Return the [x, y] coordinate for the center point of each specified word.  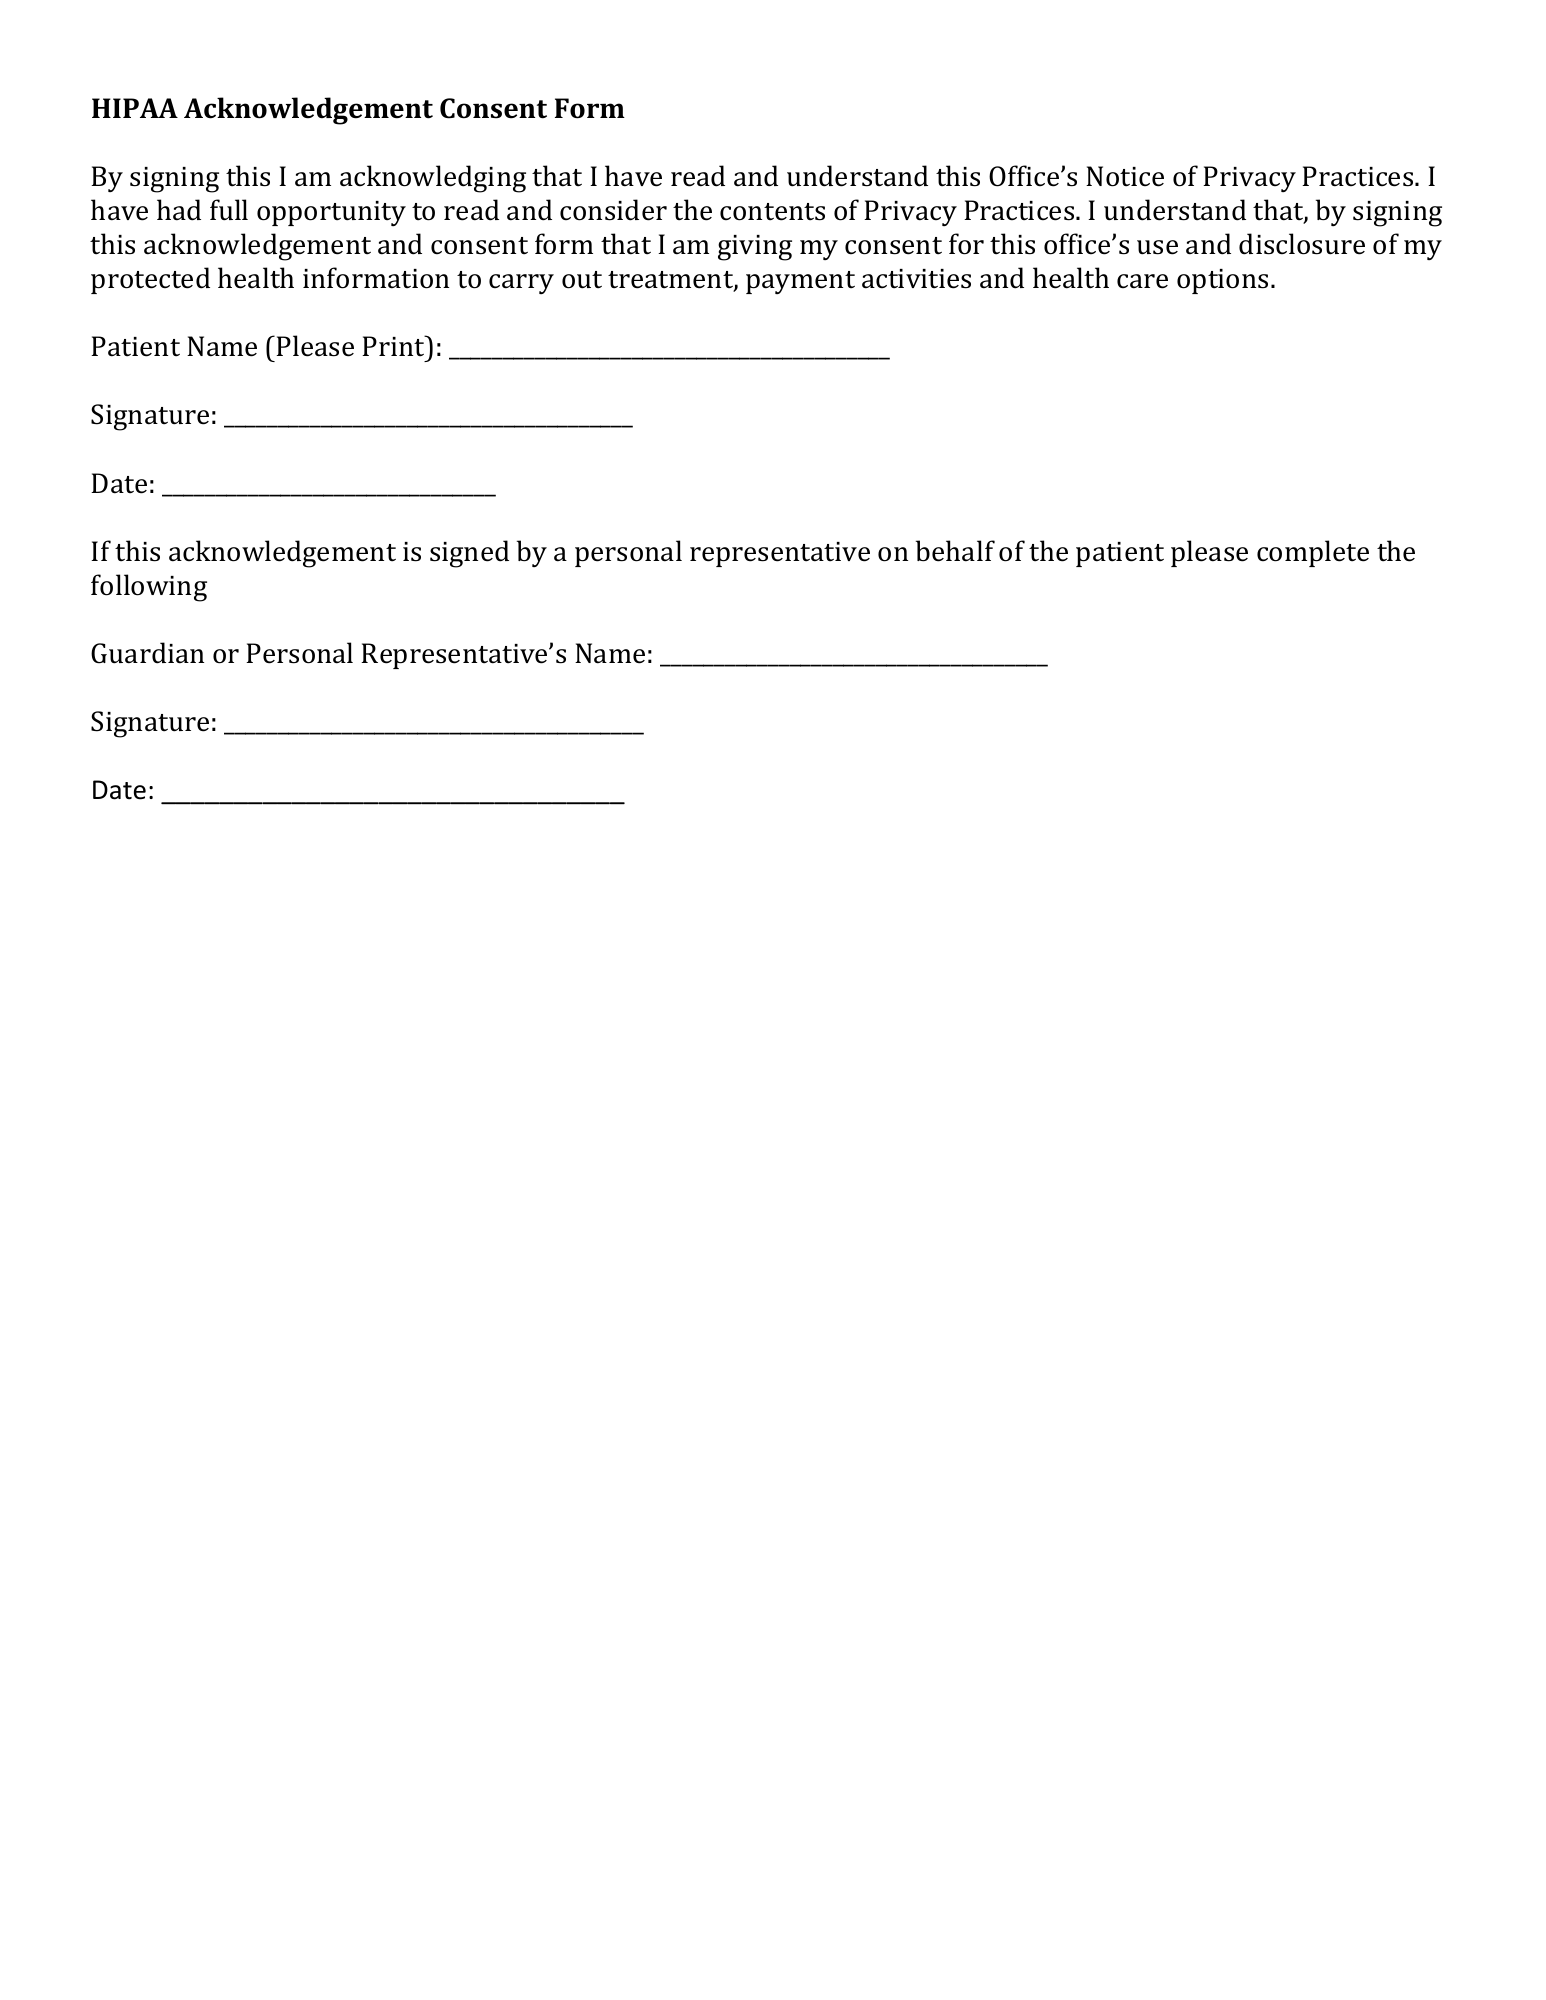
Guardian [147, 653]
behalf [955, 551]
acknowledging [433, 179]
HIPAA [135, 108]
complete [1313, 553]
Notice [1125, 176]
